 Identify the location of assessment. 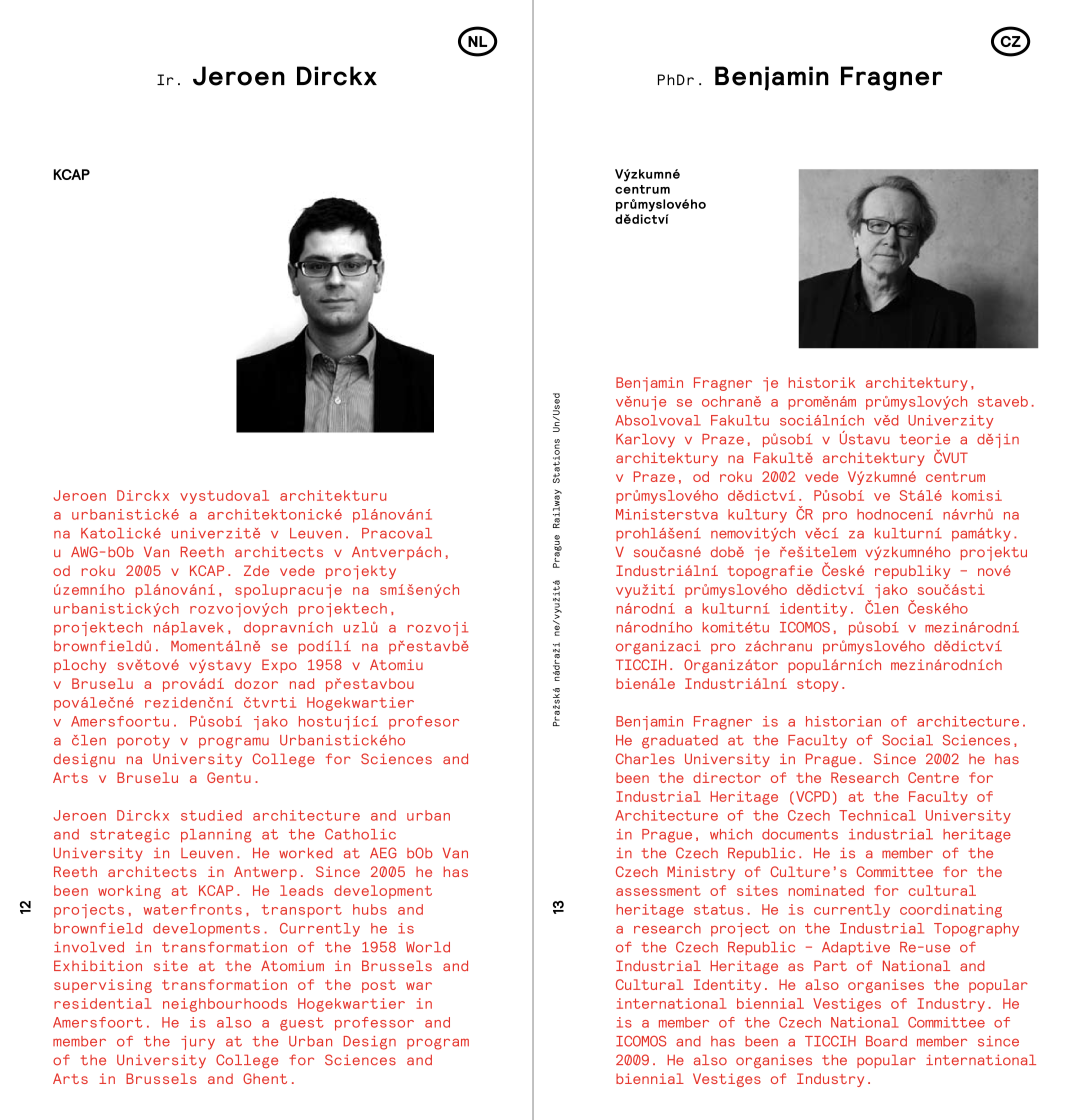
(658, 891).
